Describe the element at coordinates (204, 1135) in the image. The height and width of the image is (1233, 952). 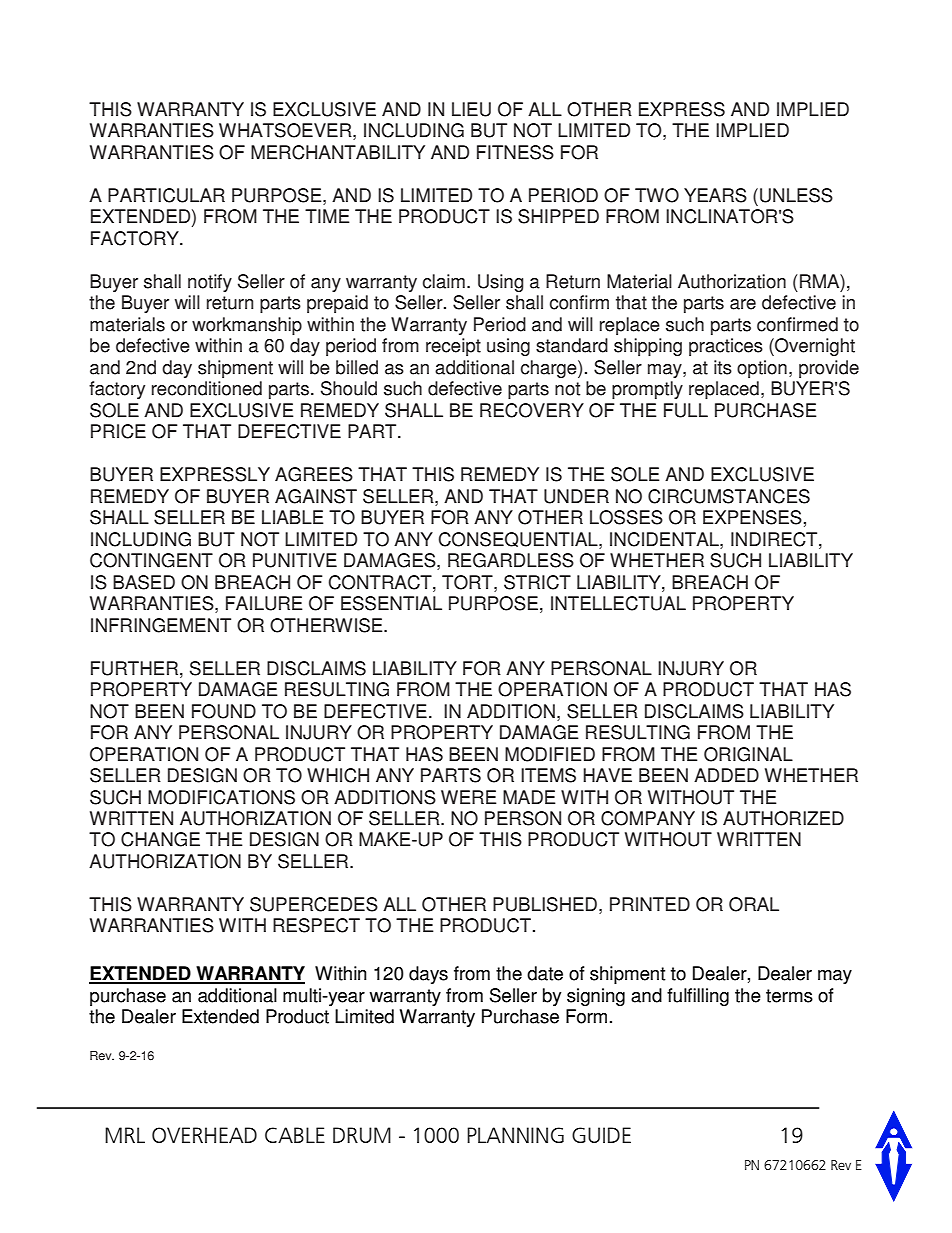
I see `OVERHEAD` at that location.
